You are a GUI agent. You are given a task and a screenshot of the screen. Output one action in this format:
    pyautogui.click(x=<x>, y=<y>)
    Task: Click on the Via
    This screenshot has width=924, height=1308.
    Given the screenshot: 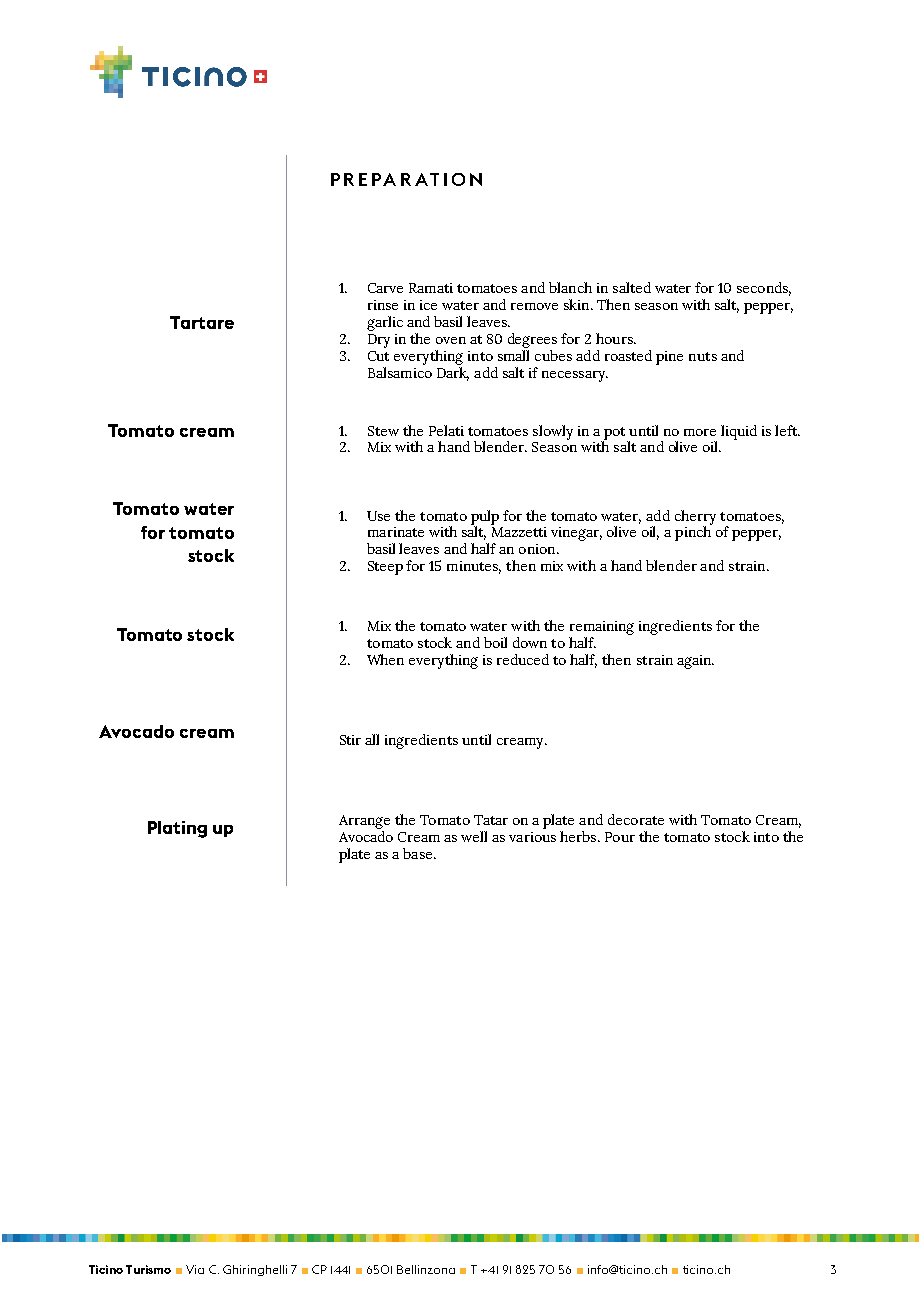 What is the action you would take?
    pyautogui.click(x=195, y=1269)
